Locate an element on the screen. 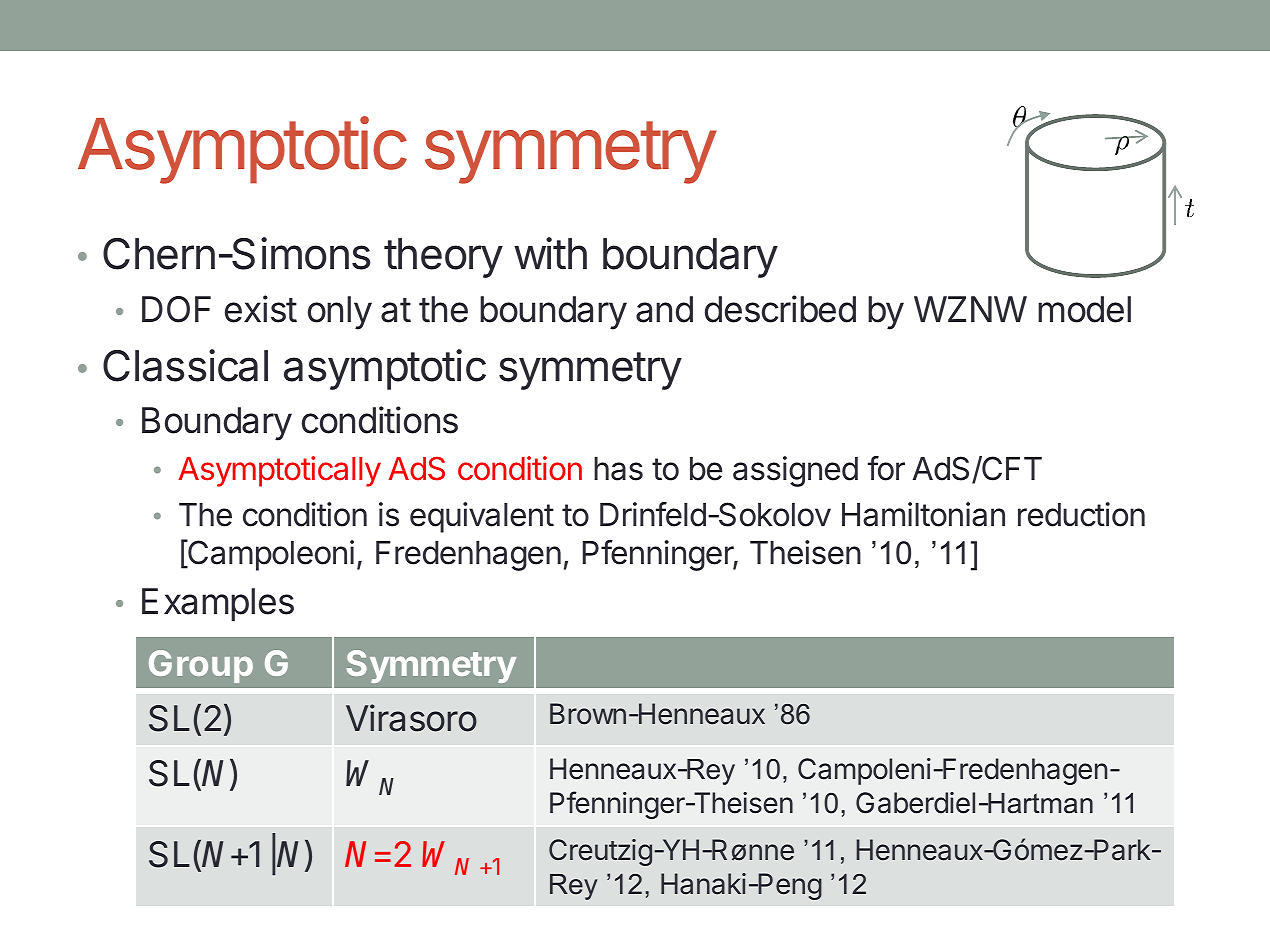  theory is located at coordinates (443, 258).
